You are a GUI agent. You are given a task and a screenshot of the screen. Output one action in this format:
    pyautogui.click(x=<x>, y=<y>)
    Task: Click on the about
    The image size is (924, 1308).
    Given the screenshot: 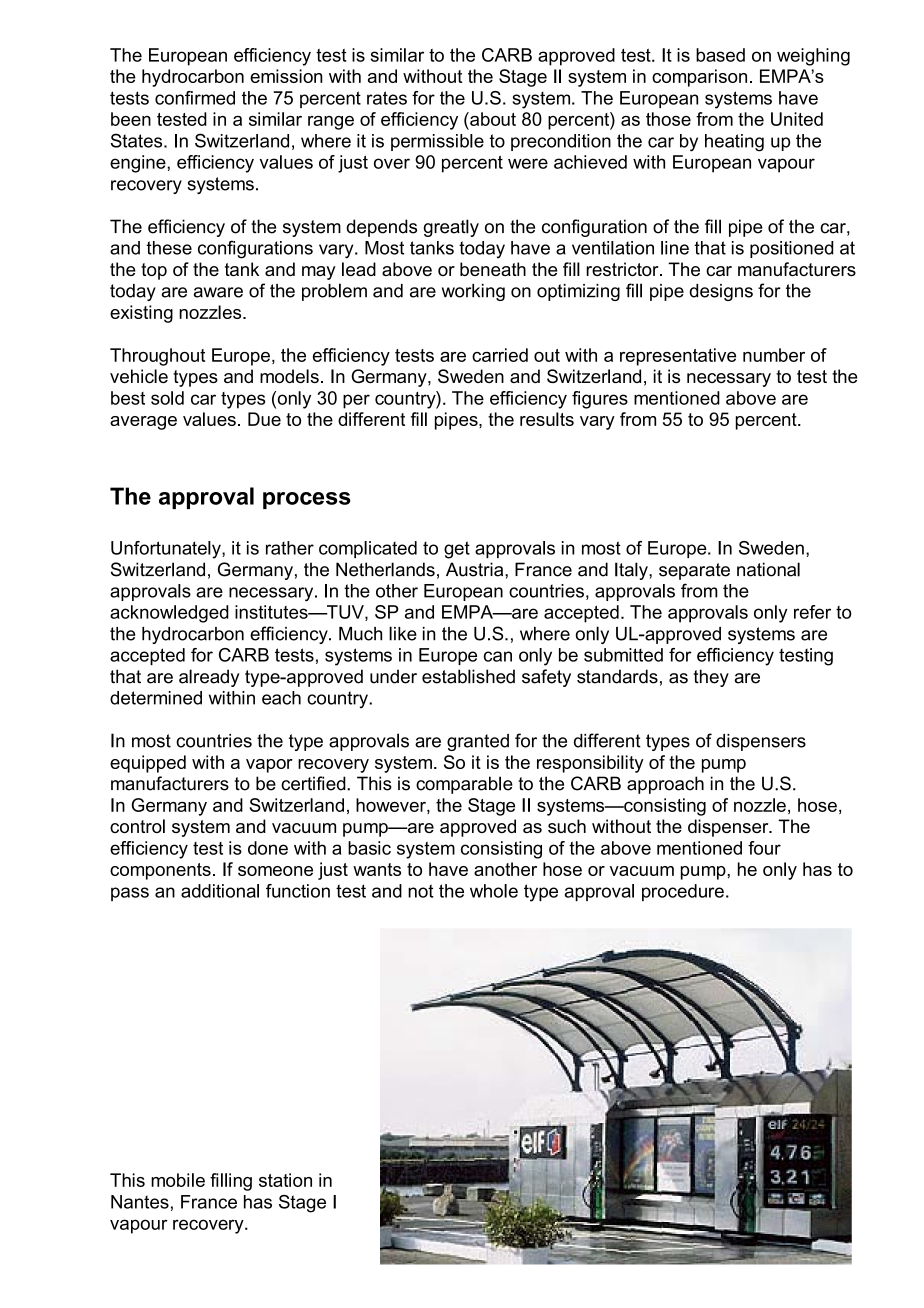 What is the action you would take?
    pyautogui.click(x=492, y=119)
